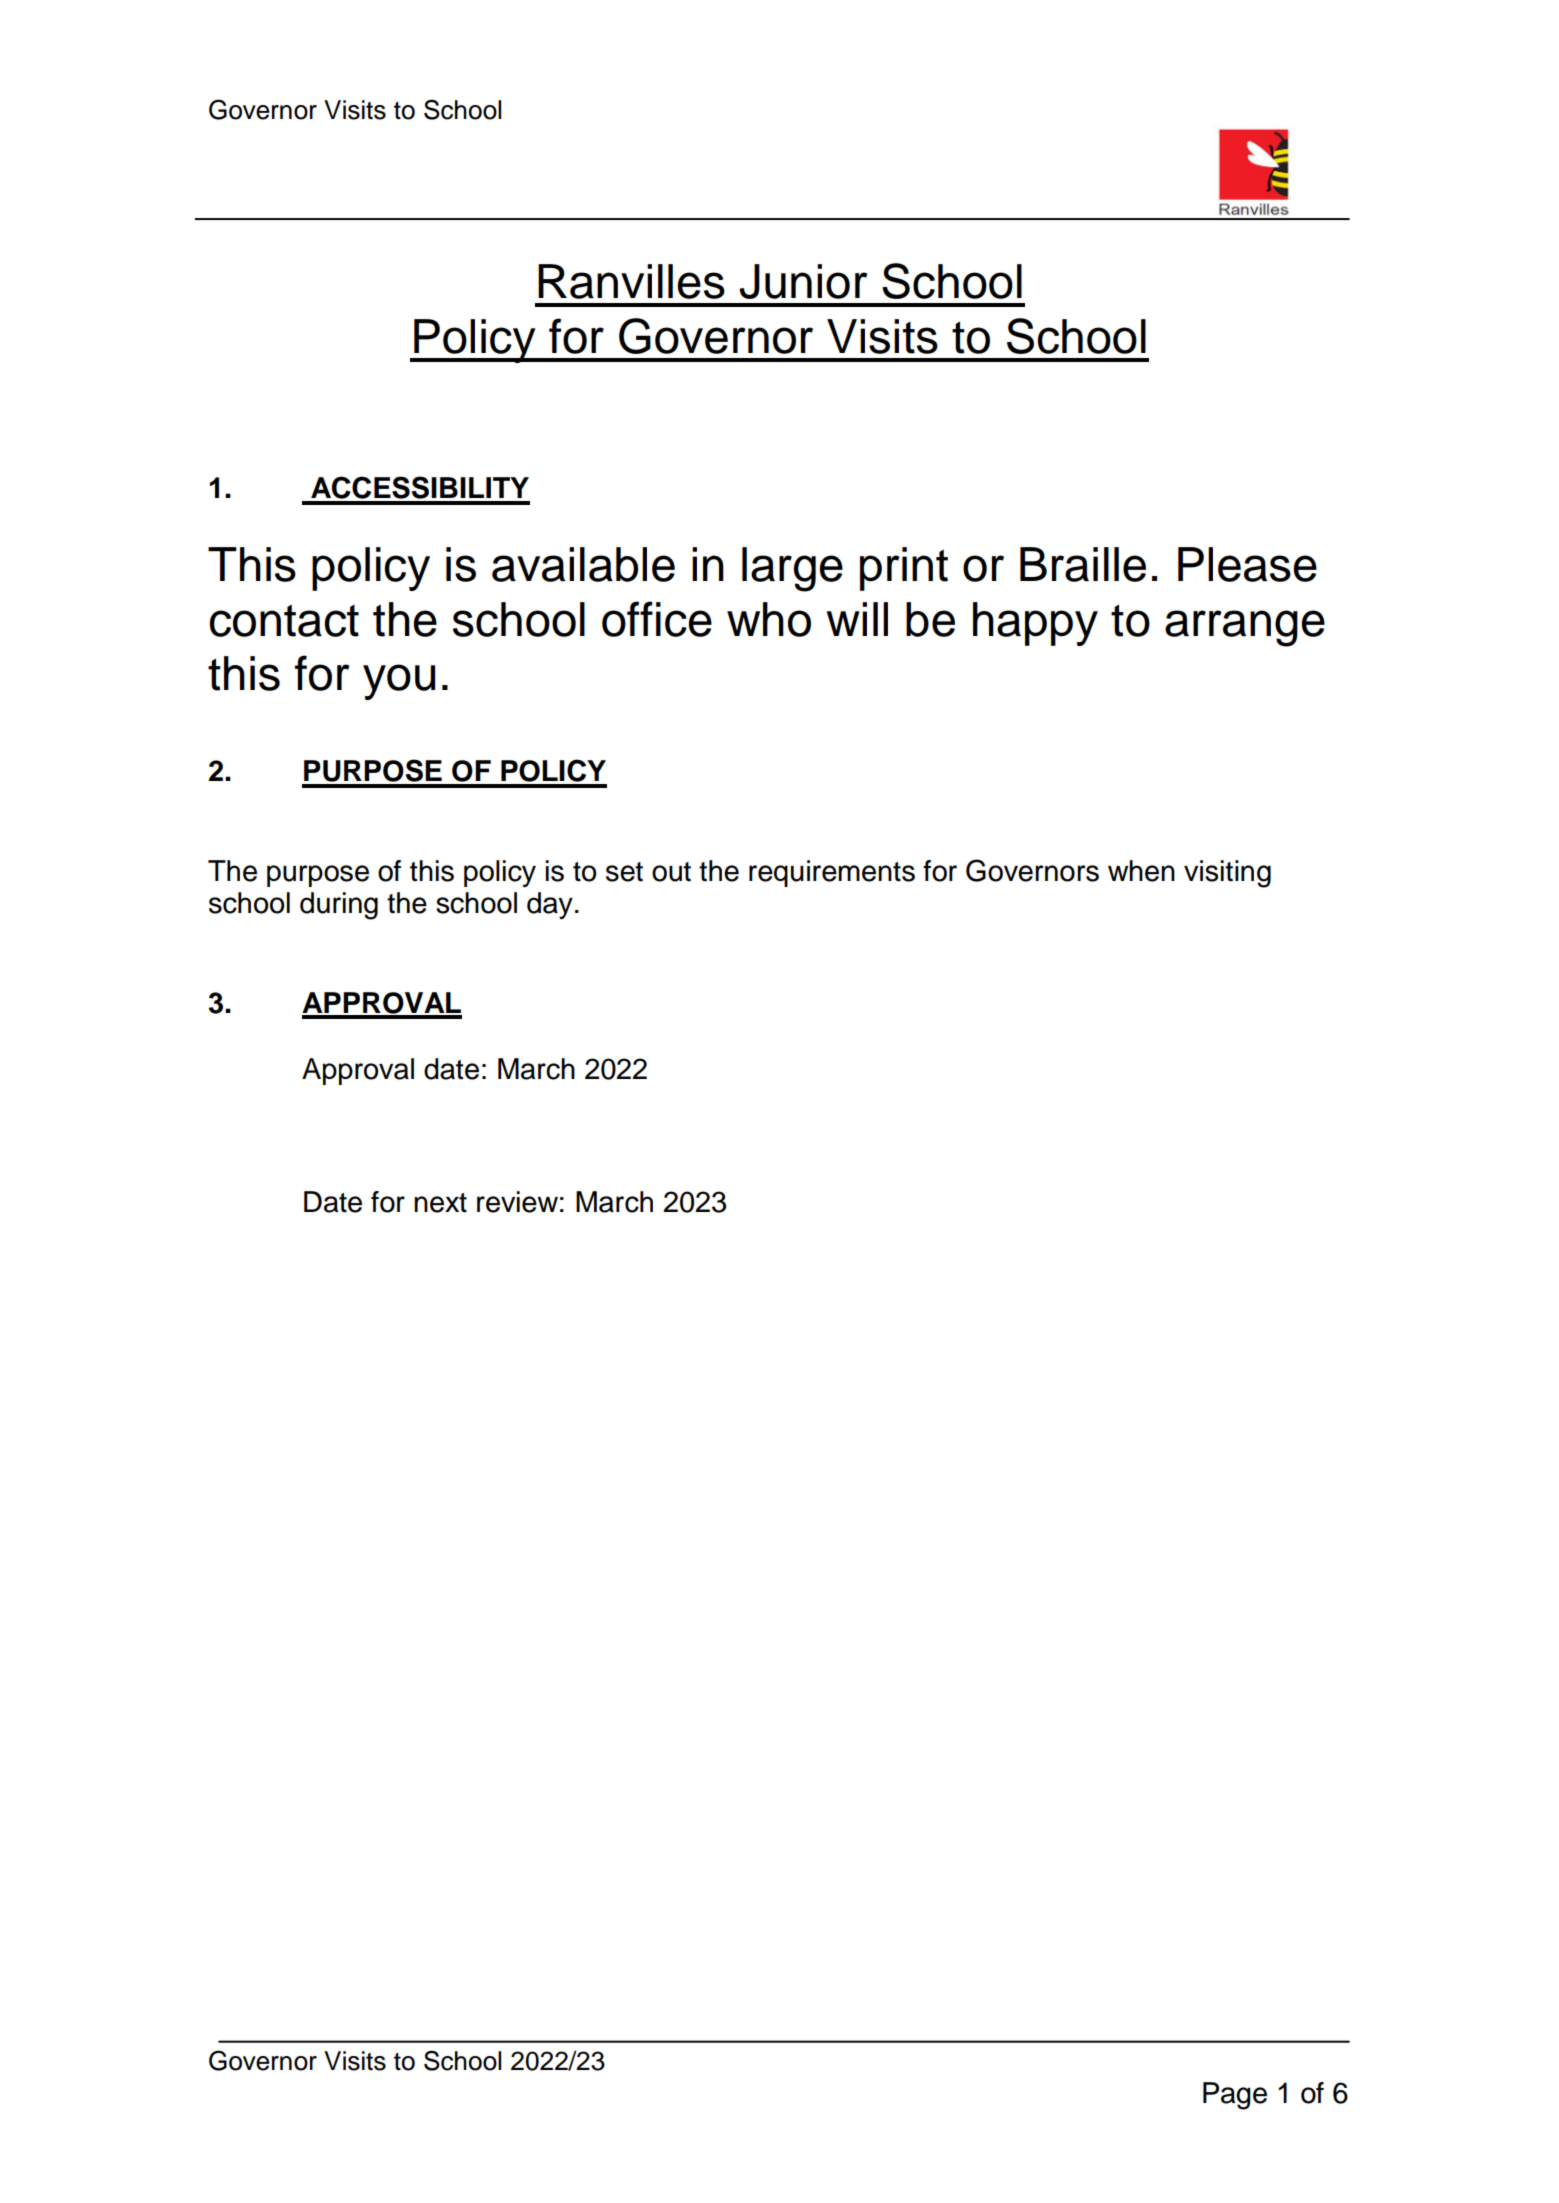 The width and height of the page is (1559, 2203). I want to click on next, so click(440, 1203).
